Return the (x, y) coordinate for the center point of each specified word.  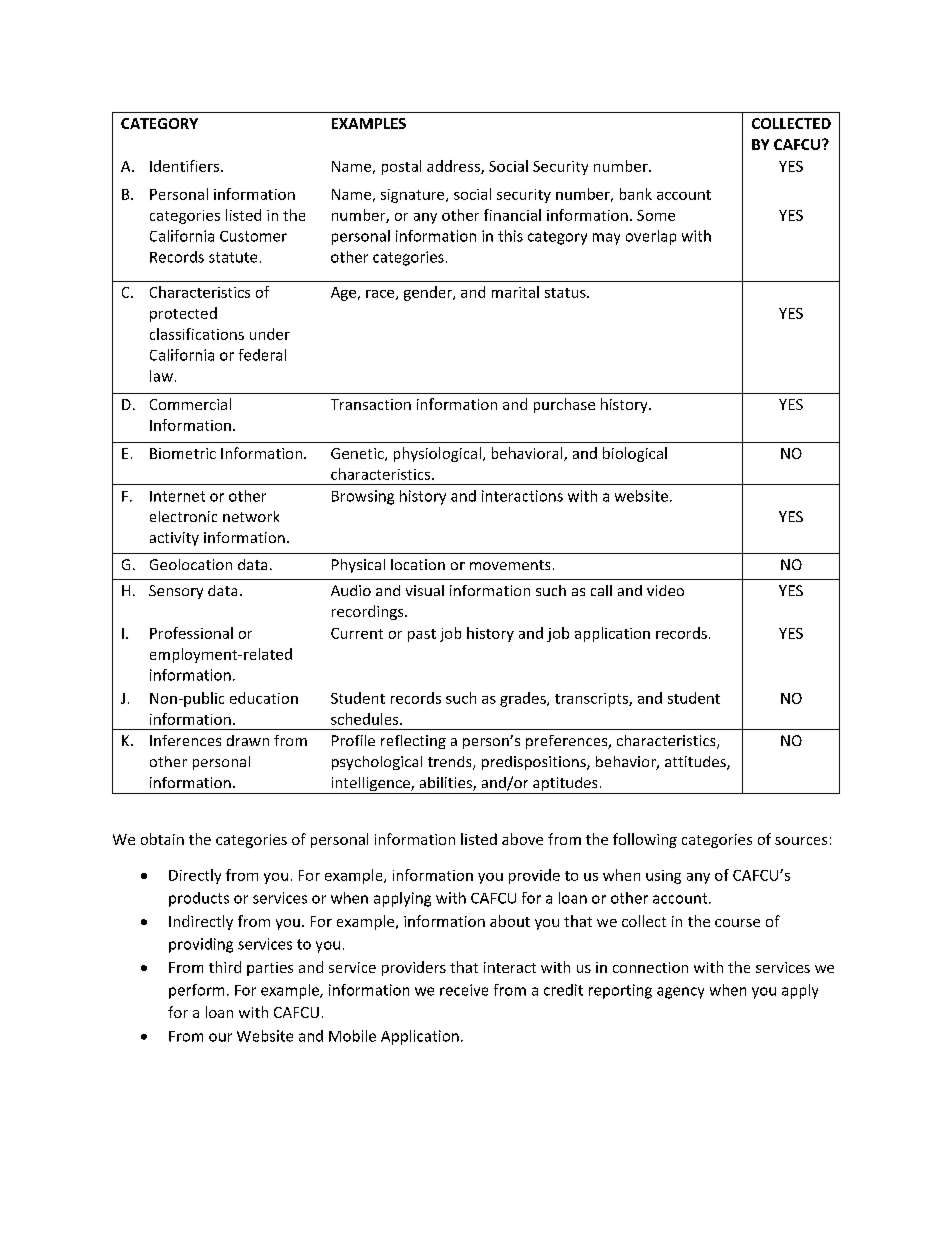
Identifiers (184, 166)
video (665, 590)
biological (635, 454)
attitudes (696, 763)
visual (425, 590)
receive (464, 990)
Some (656, 215)
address (454, 167)
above (522, 839)
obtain (162, 839)
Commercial (190, 404)
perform (196, 991)
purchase (564, 405)
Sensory (176, 592)
